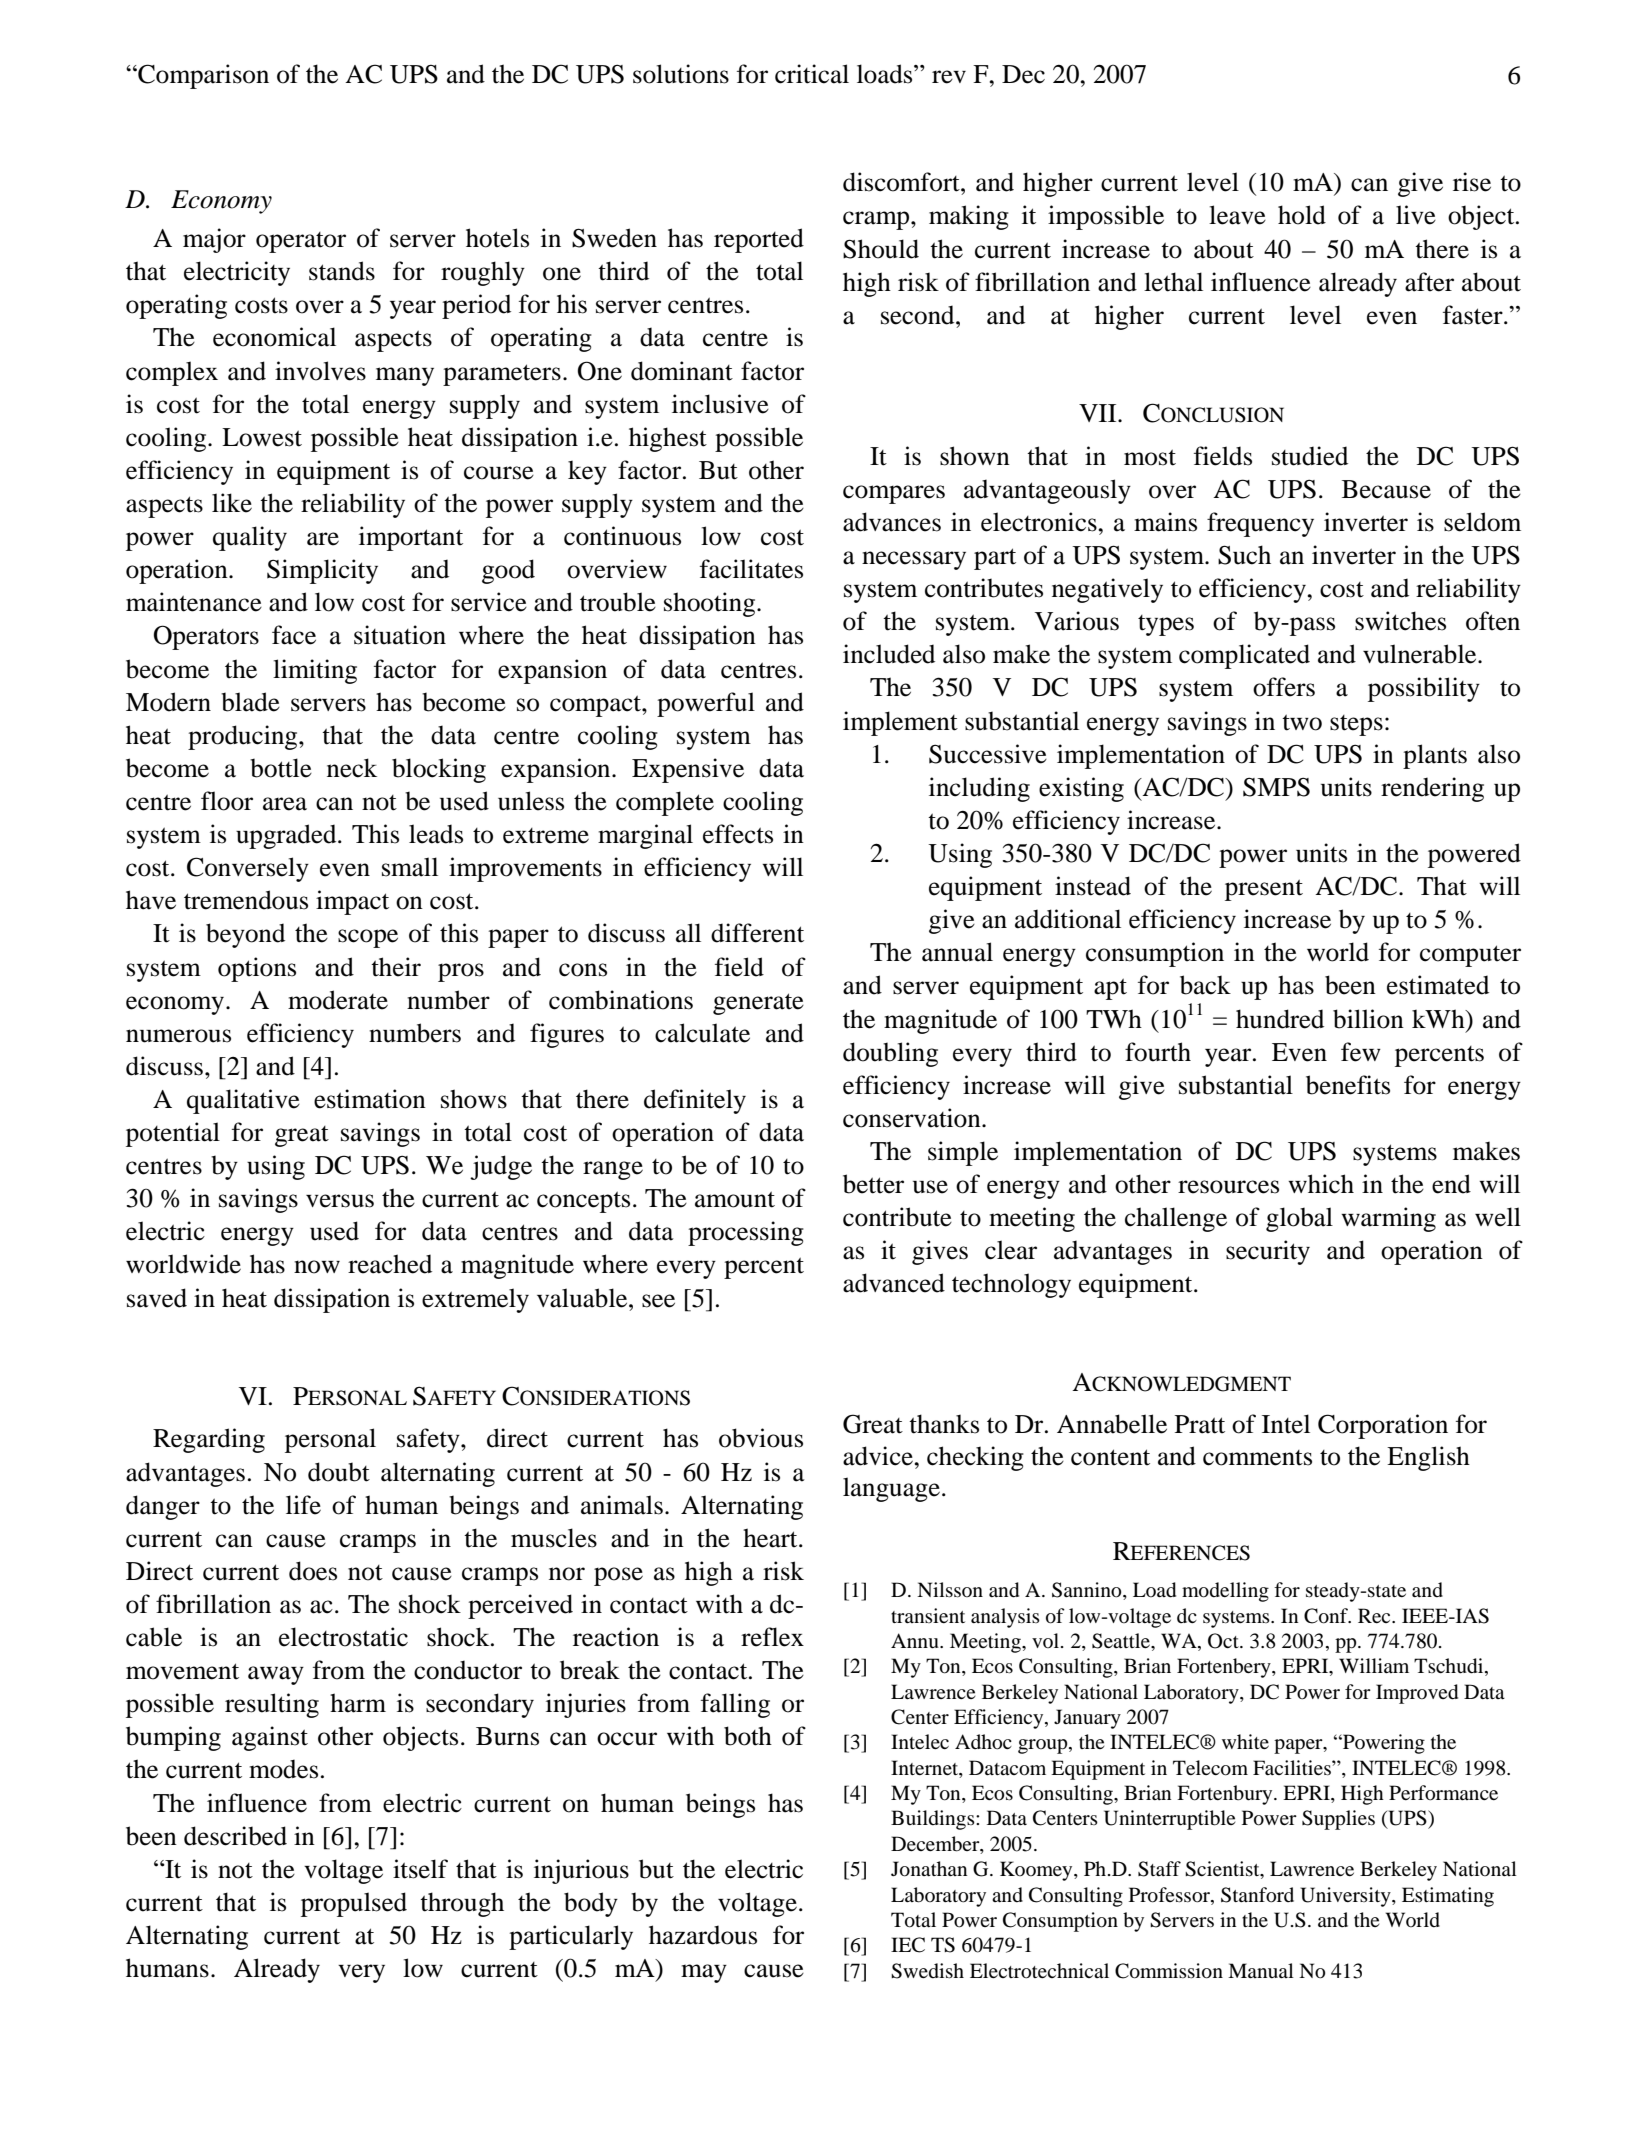 Image resolution: width=1647 pixels, height=2132 pixels. I want to click on Comparison, so click(202, 76).
